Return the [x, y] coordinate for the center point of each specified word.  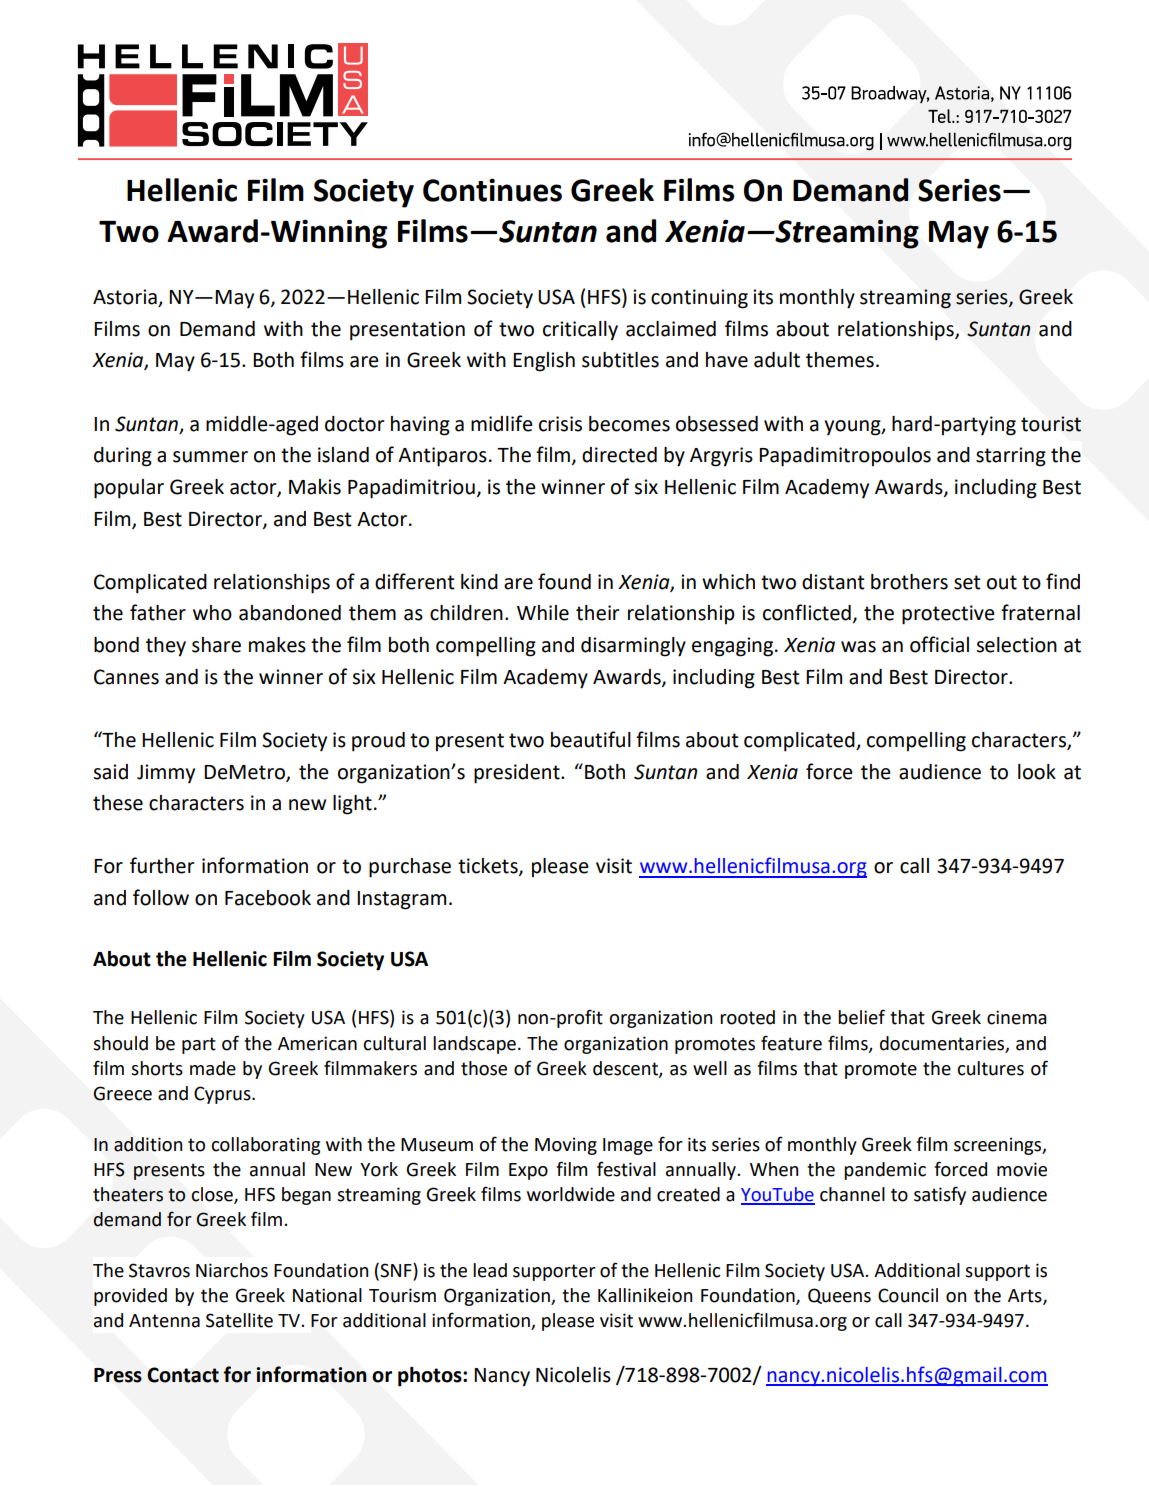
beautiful [591, 739]
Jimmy [166, 773]
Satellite [239, 1320]
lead [490, 1270]
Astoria [126, 298]
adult [777, 360]
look [1037, 772]
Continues [492, 190]
